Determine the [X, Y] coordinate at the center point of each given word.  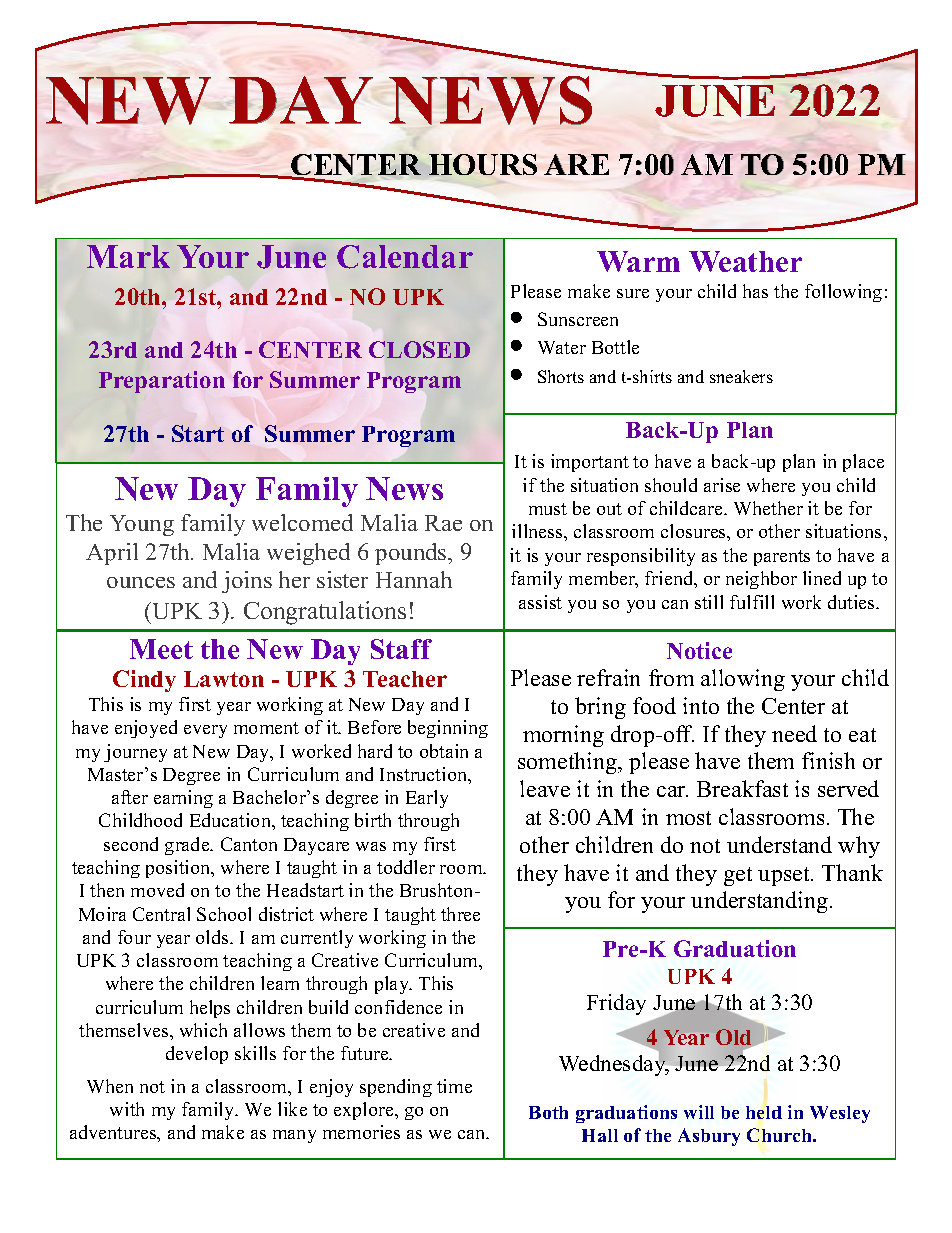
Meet [161, 649]
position [179, 869]
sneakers [741, 376]
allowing [743, 680]
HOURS [483, 164]
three [460, 914]
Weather [745, 261]
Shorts [561, 376]
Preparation [162, 382]
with [127, 1109]
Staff [401, 649]
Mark [128, 256]
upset [785, 876]
